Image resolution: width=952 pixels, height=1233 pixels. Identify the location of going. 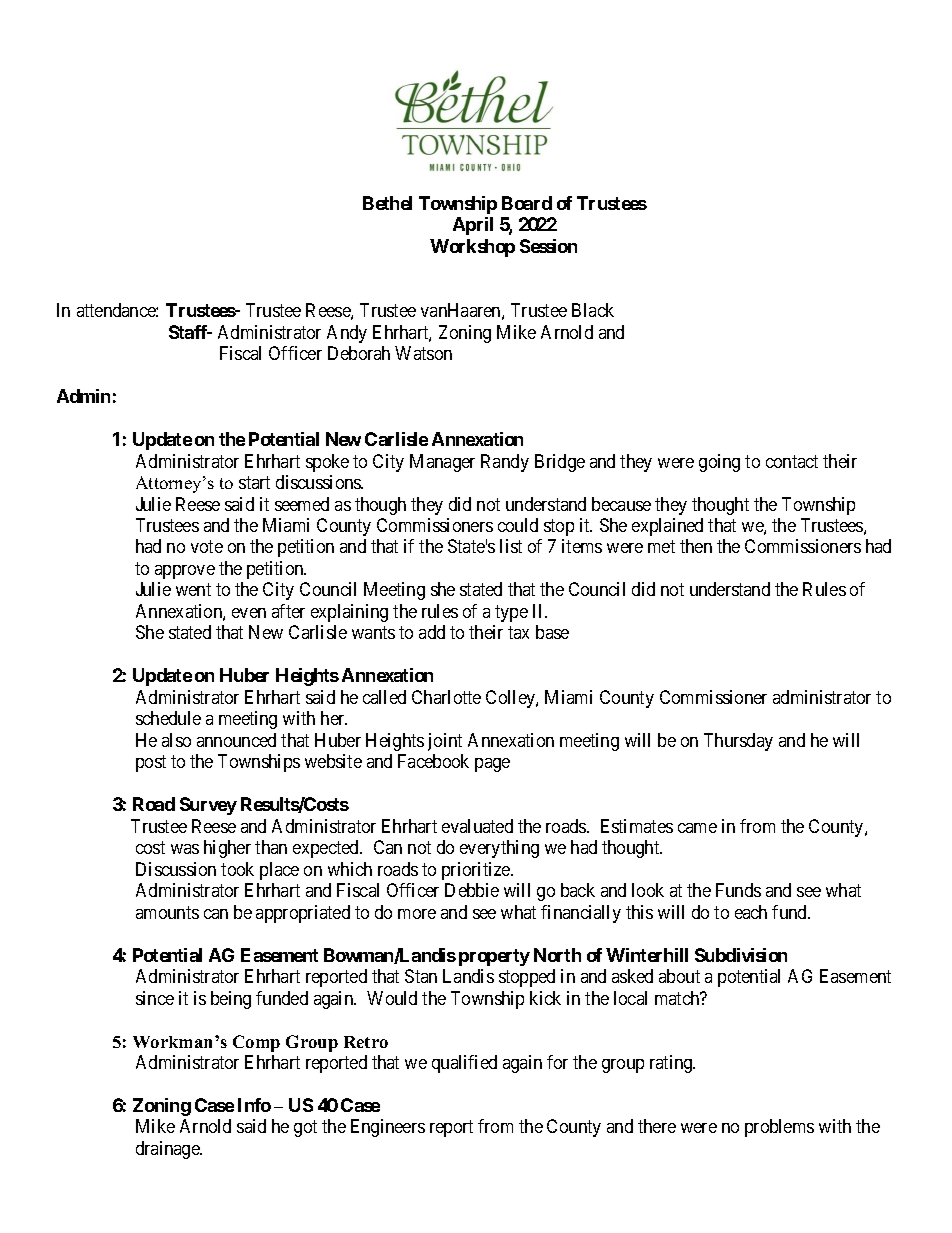
(719, 463).
